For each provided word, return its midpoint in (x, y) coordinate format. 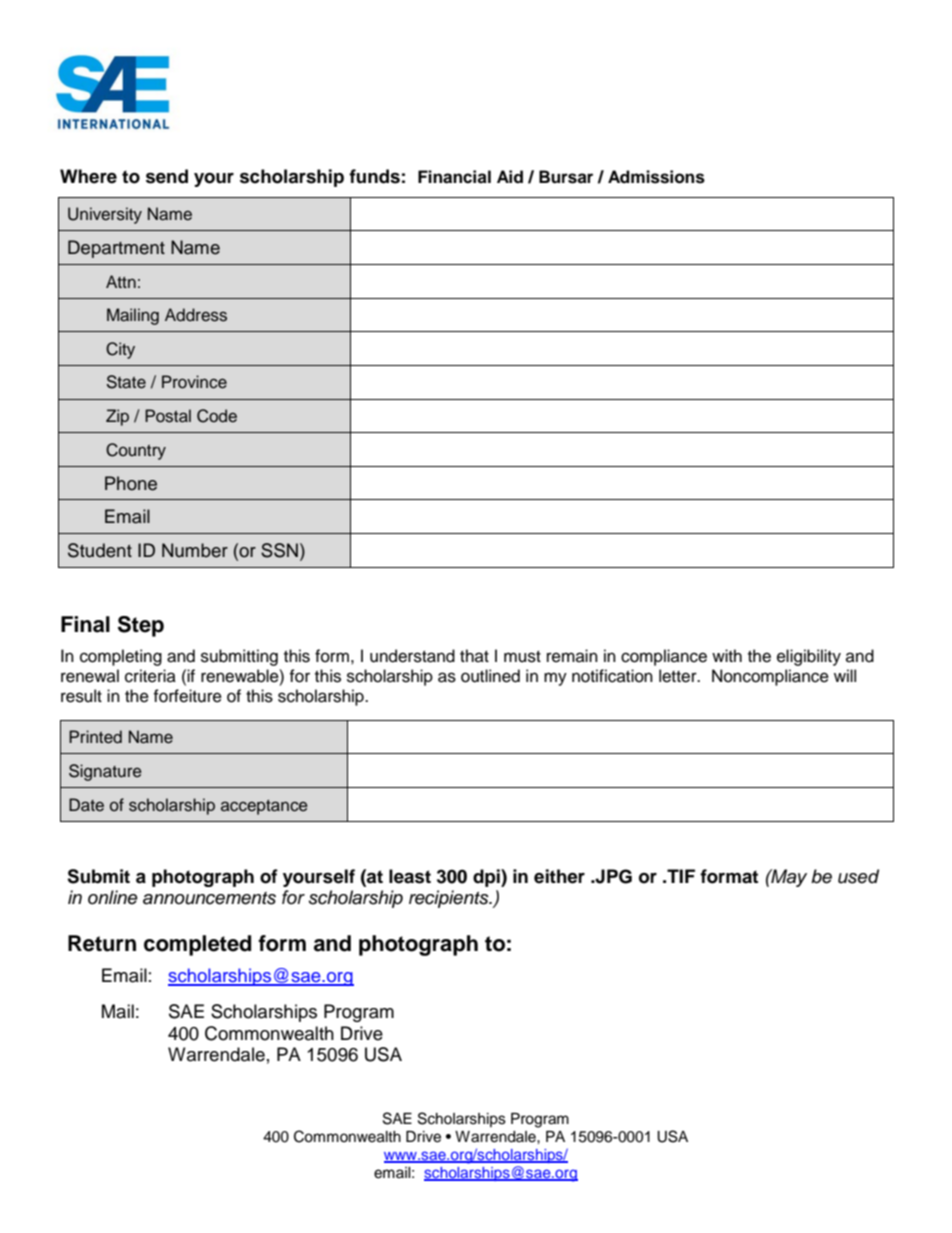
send (167, 176)
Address (196, 315)
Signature (105, 772)
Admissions (656, 177)
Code (217, 416)
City (120, 350)
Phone (131, 483)
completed (197, 945)
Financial (454, 177)
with (727, 655)
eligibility (809, 657)
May (788, 878)
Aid (510, 177)
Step (141, 626)
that (474, 655)
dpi (487, 878)
